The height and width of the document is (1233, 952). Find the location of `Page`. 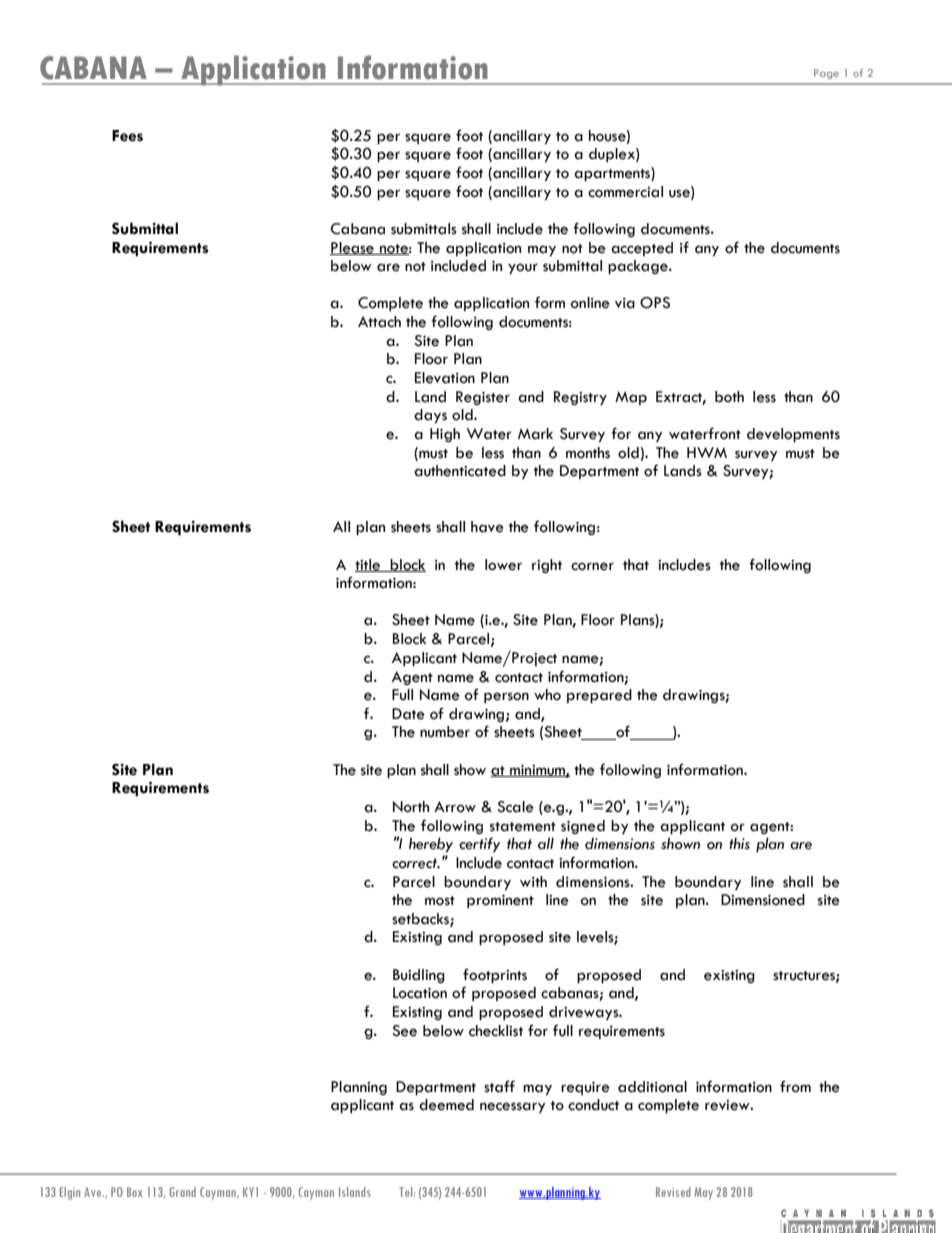

Page is located at coordinates (826, 74).
